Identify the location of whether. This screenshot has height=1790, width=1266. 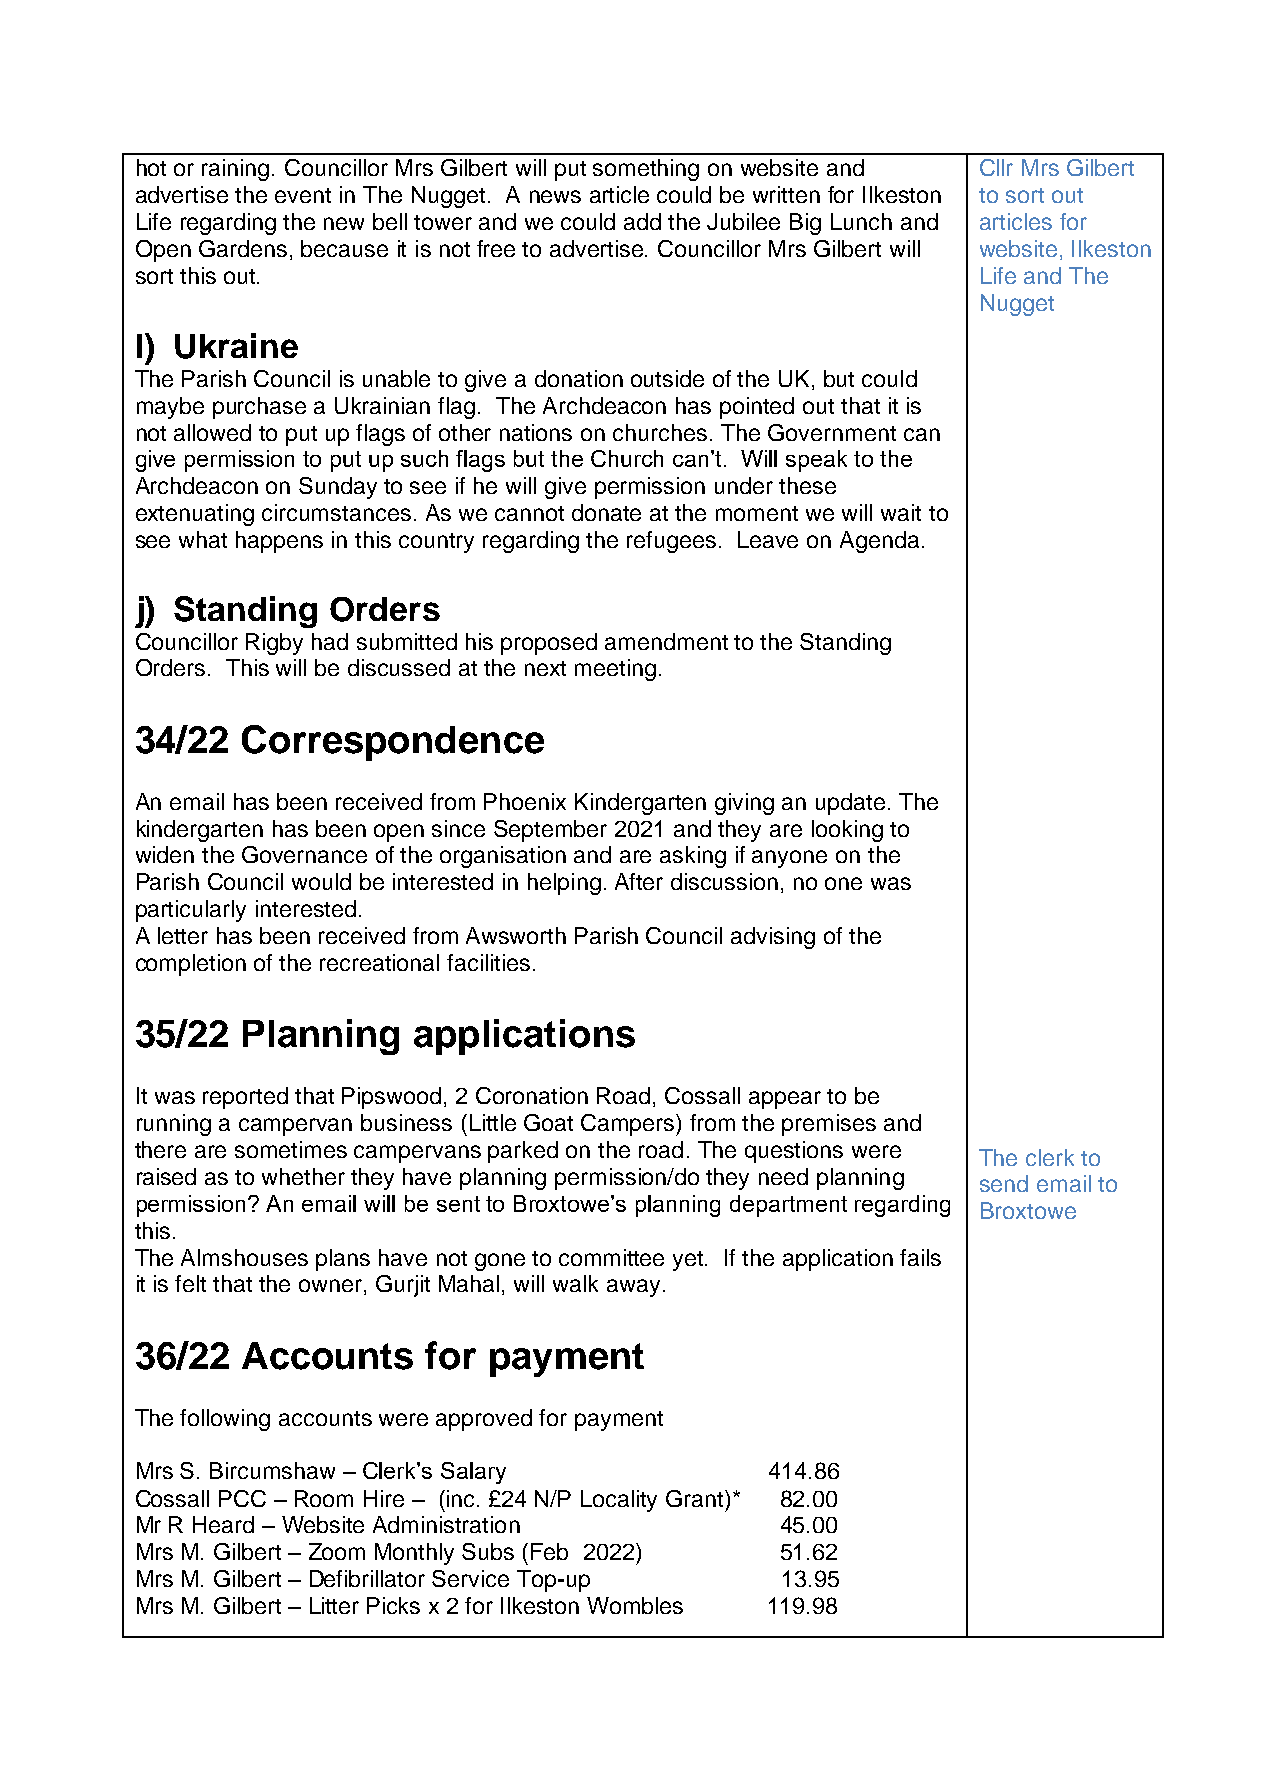
(303, 1176).
